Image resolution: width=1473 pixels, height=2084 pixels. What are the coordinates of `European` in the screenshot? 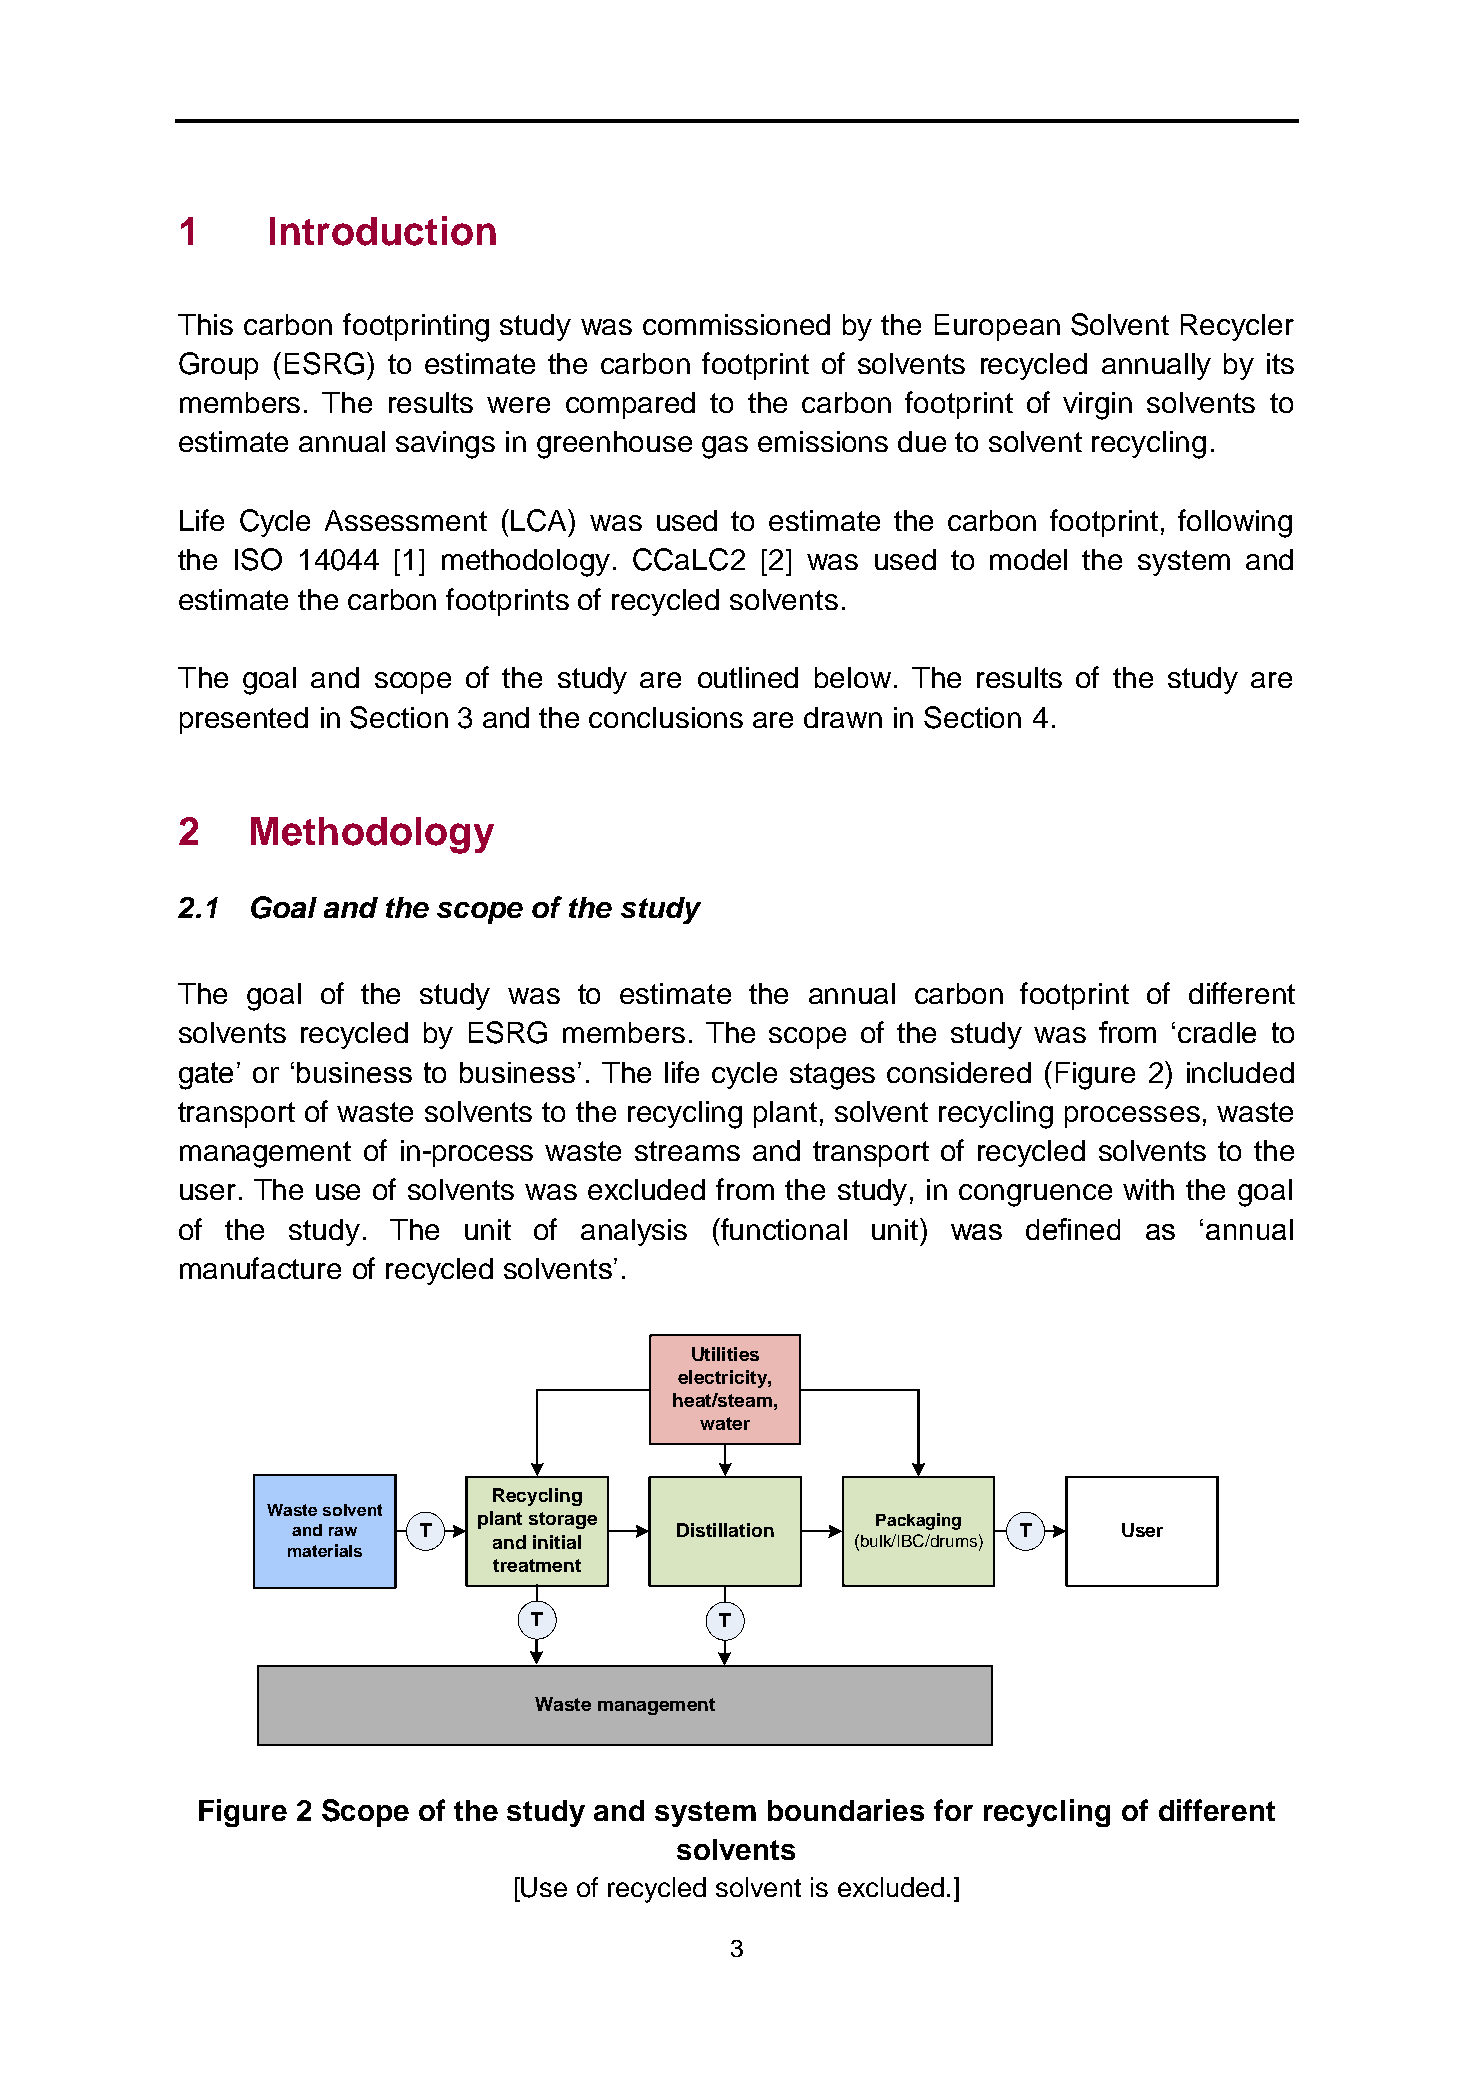 It's located at (997, 327).
